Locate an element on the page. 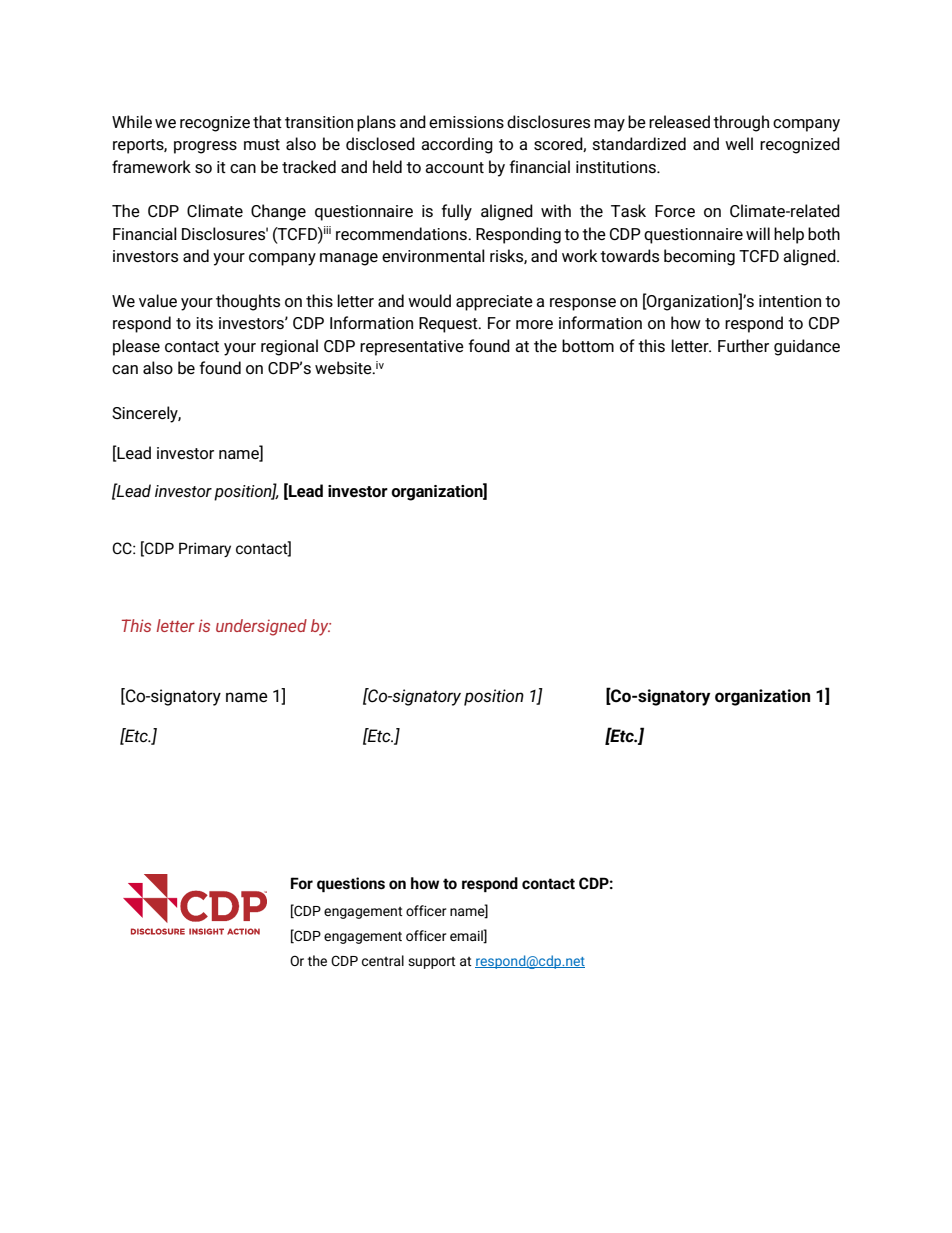  Primary is located at coordinates (205, 549).
